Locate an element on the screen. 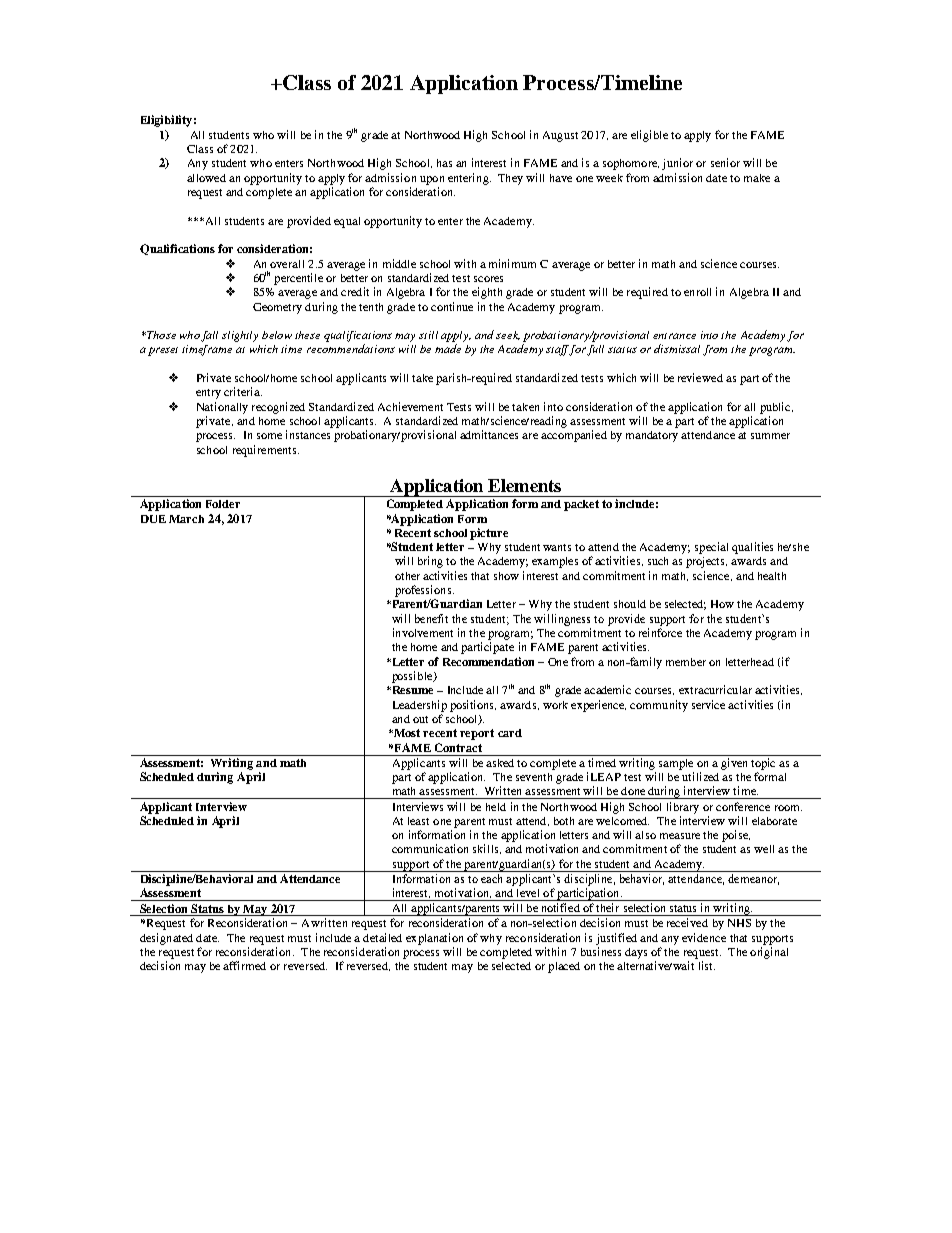  evidence is located at coordinates (704, 937).
